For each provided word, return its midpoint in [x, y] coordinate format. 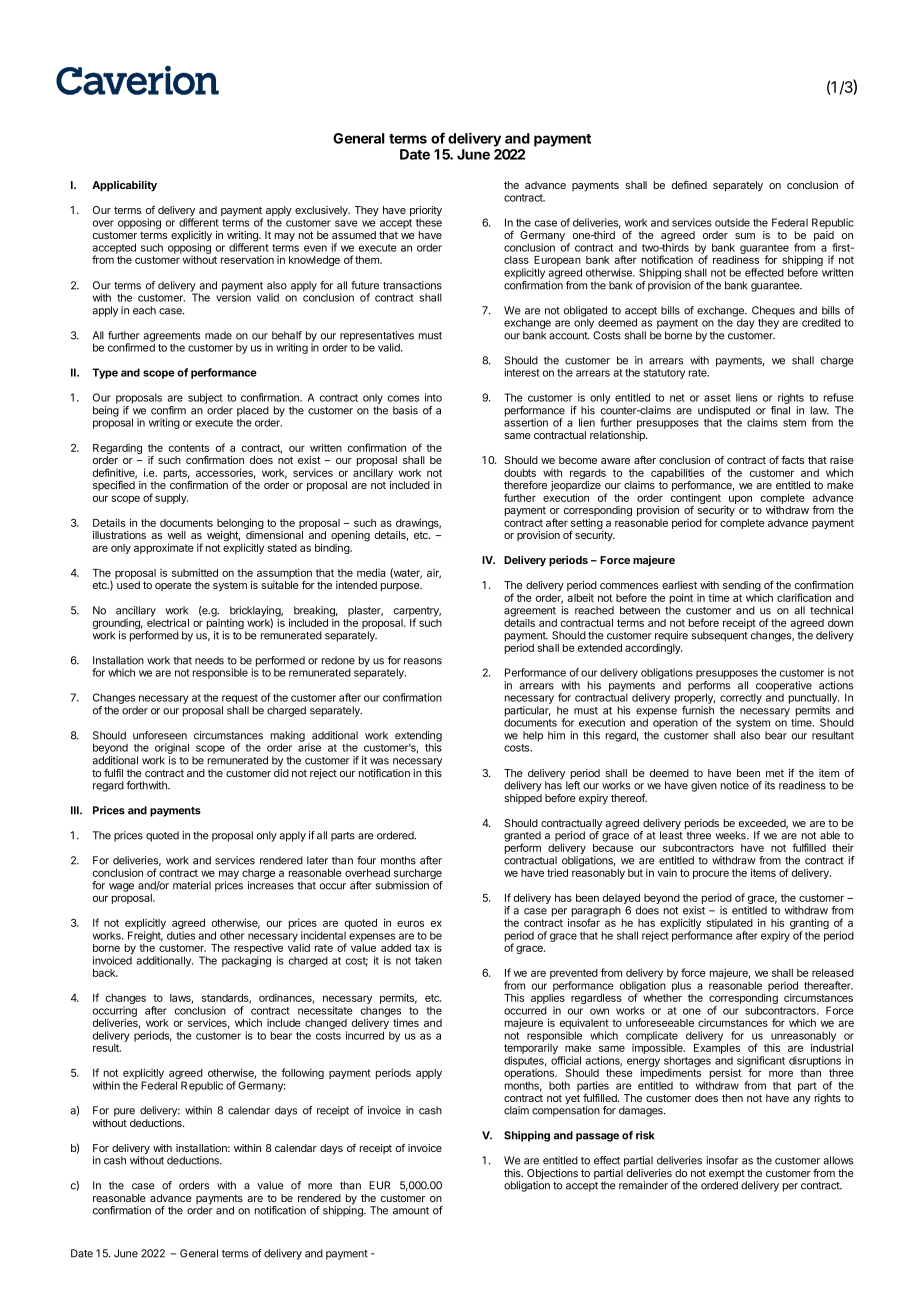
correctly [741, 698]
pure [124, 1112]
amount [411, 1211]
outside [732, 222]
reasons [423, 661]
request [240, 699]
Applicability [124, 186]
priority [426, 212]
